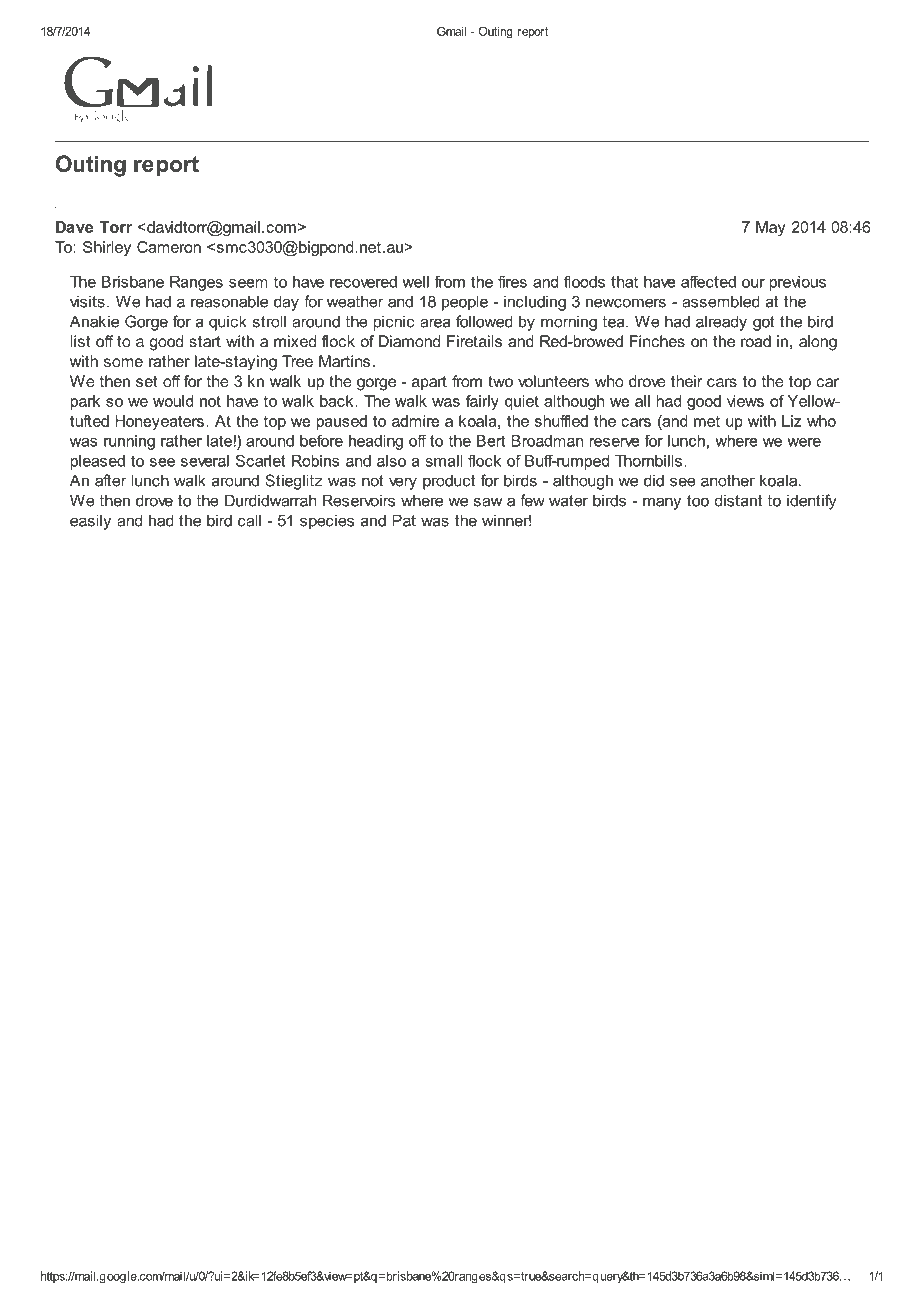 This image has height=1307, width=924. I want to click on assembled, so click(721, 301).
